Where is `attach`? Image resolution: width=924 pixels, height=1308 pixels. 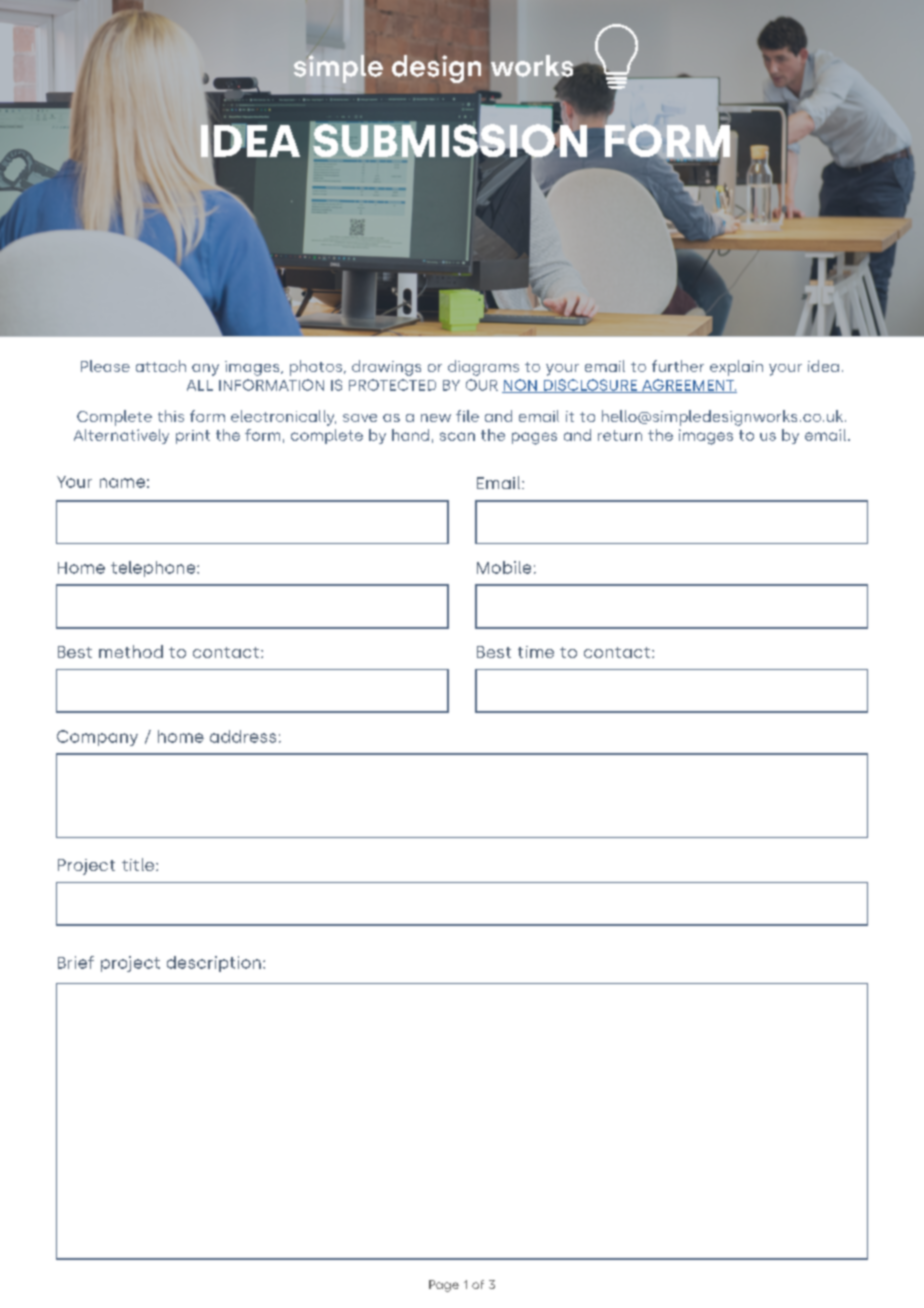 attach is located at coordinates (161, 366).
